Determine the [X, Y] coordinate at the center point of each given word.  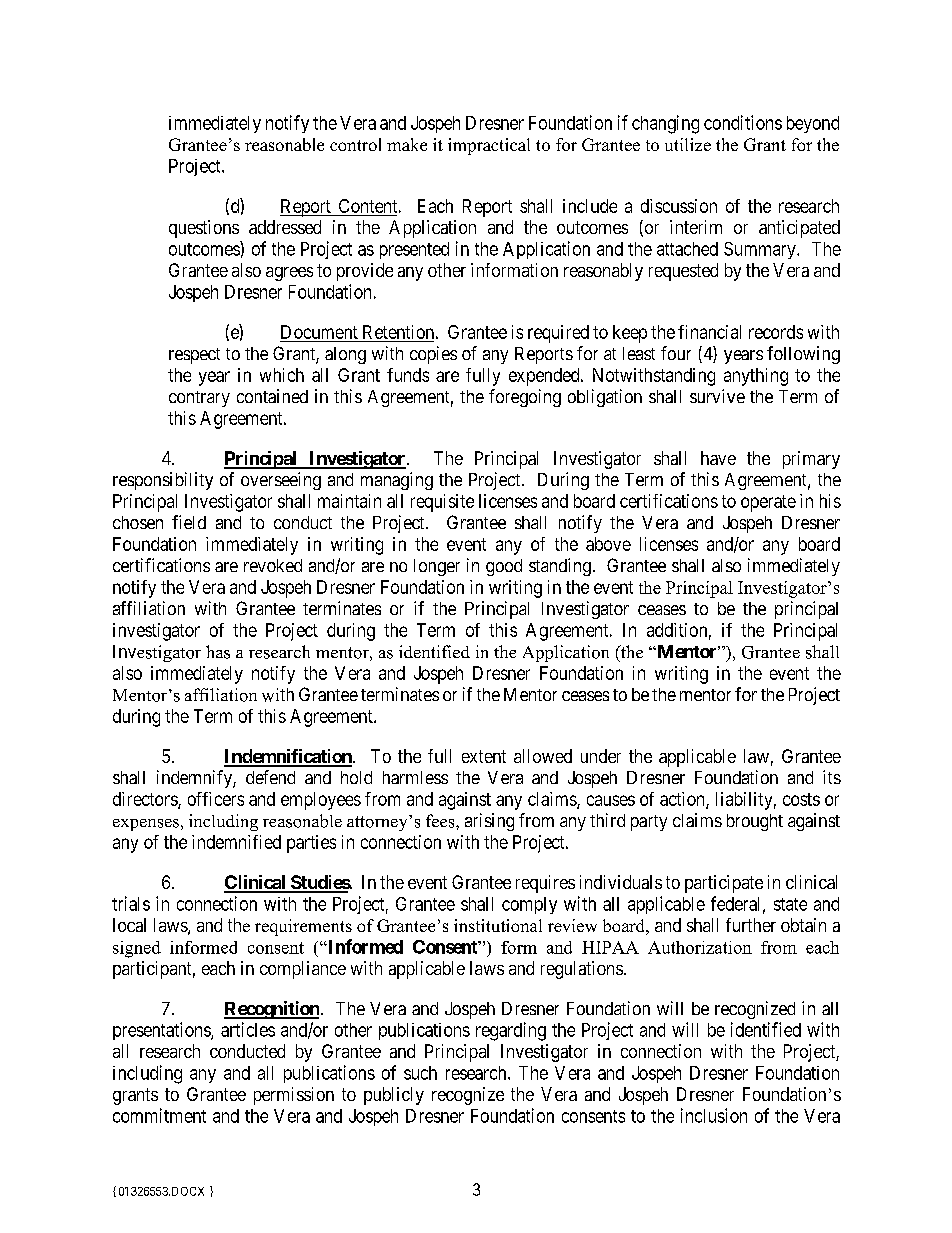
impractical [489, 146]
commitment [159, 1115]
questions [204, 229]
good [504, 567]
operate [768, 503]
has [218, 652]
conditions [743, 122]
